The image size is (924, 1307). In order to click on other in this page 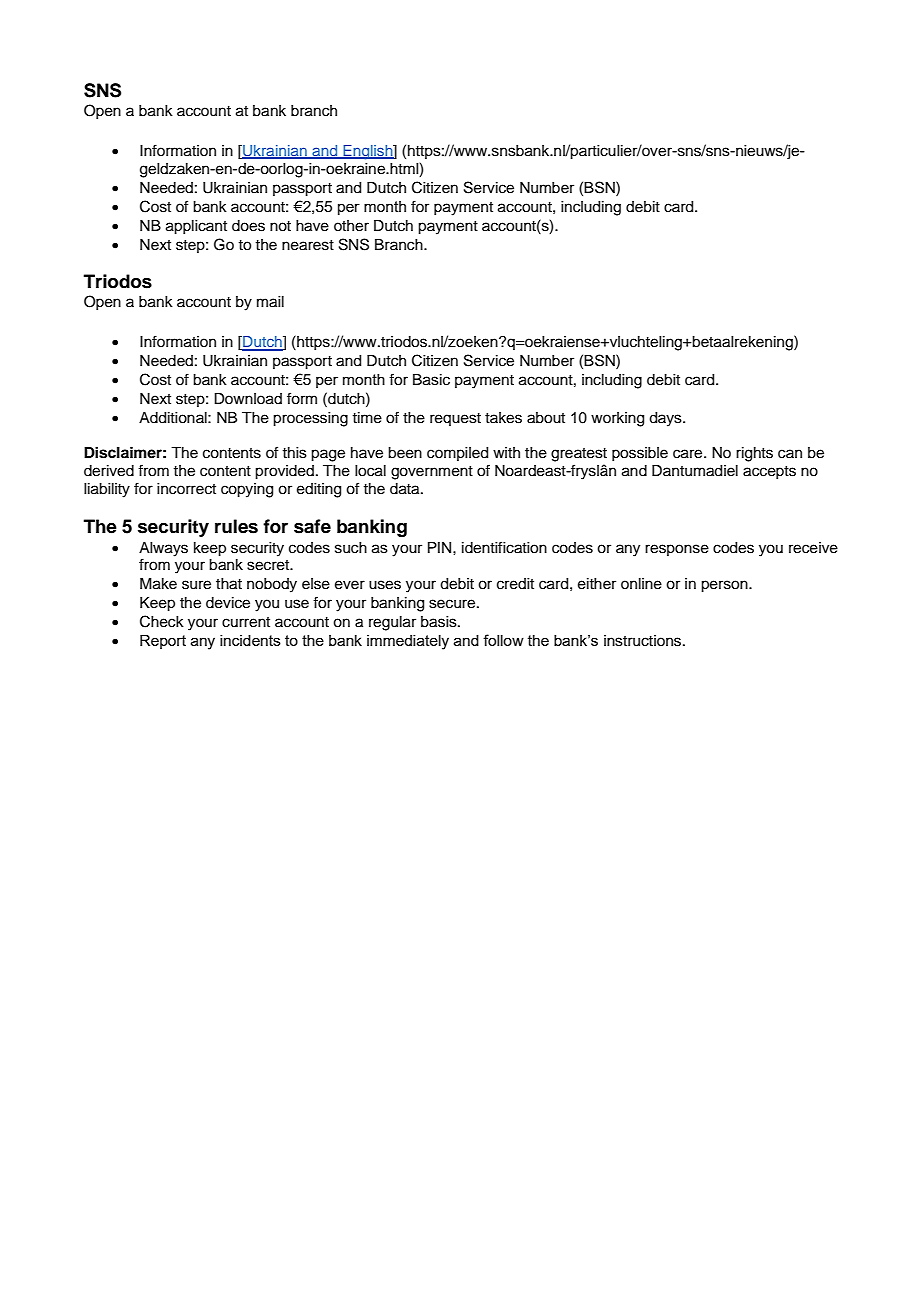, I will do `click(351, 226)`.
